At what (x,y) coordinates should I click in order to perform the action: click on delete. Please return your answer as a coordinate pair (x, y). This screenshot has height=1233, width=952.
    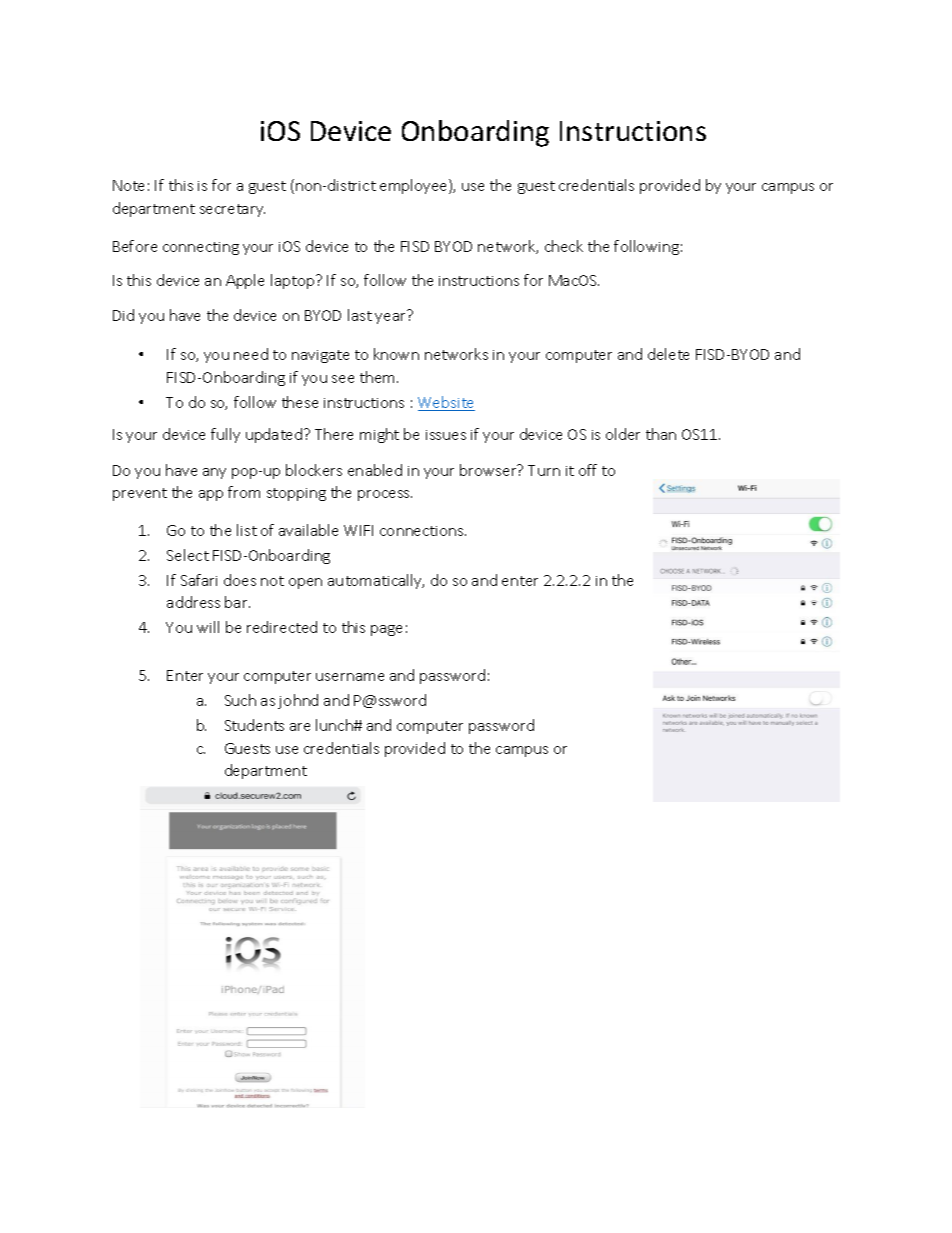
    Looking at the image, I should click on (668, 354).
